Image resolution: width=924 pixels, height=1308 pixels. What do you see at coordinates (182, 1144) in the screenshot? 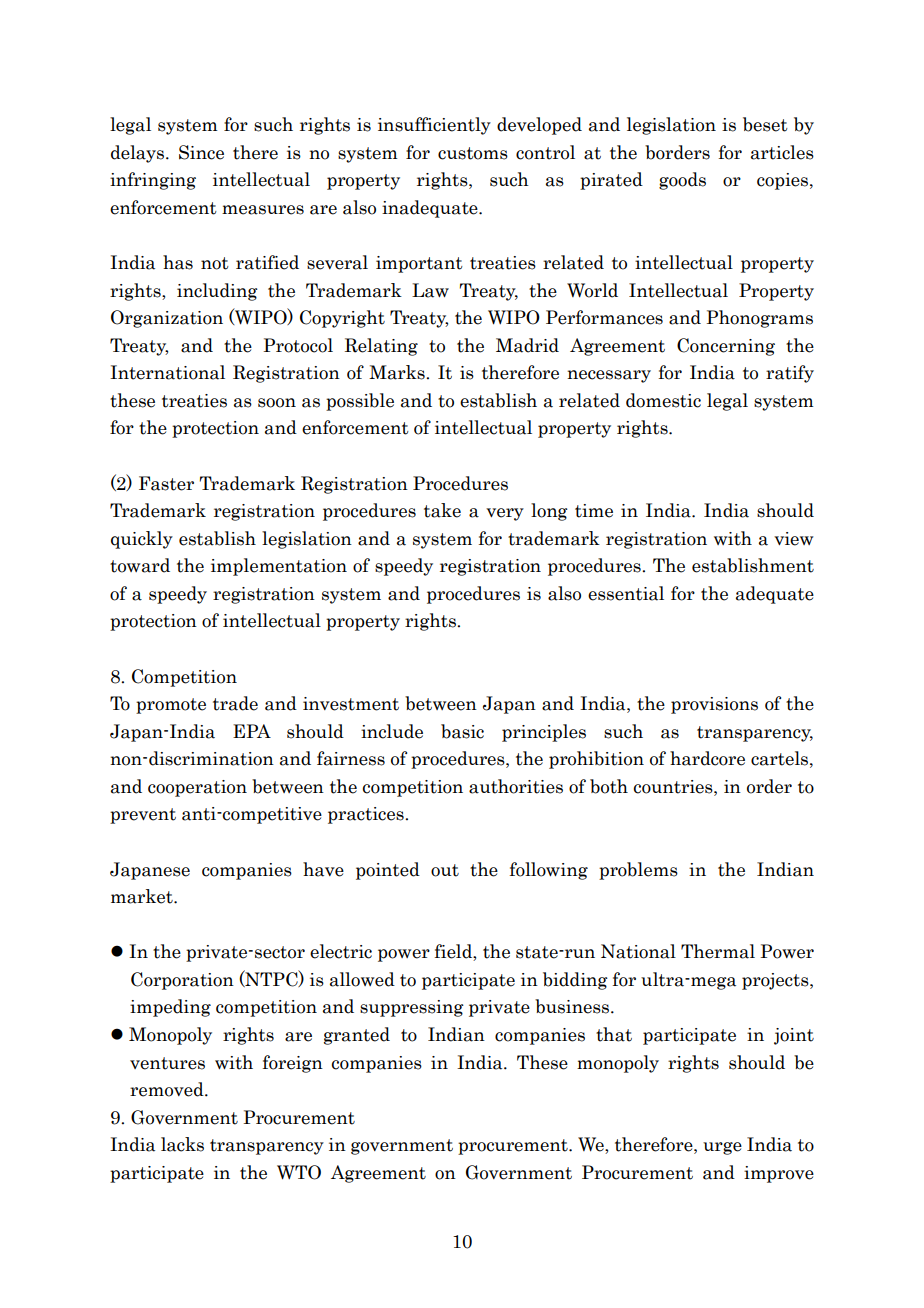
I see `lacks` at bounding box center [182, 1144].
